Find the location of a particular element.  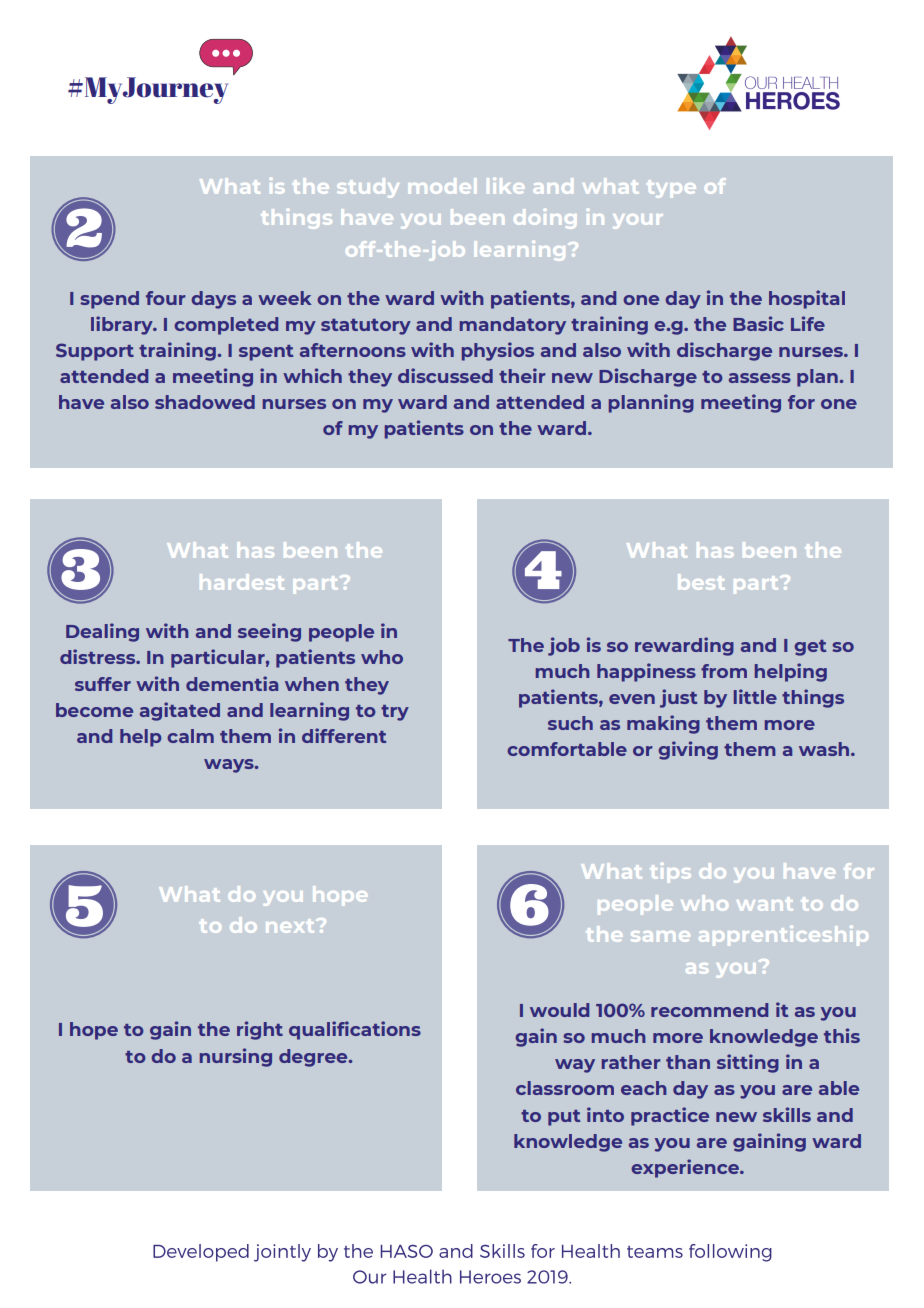

would is located at coordinates (559, 1010).
